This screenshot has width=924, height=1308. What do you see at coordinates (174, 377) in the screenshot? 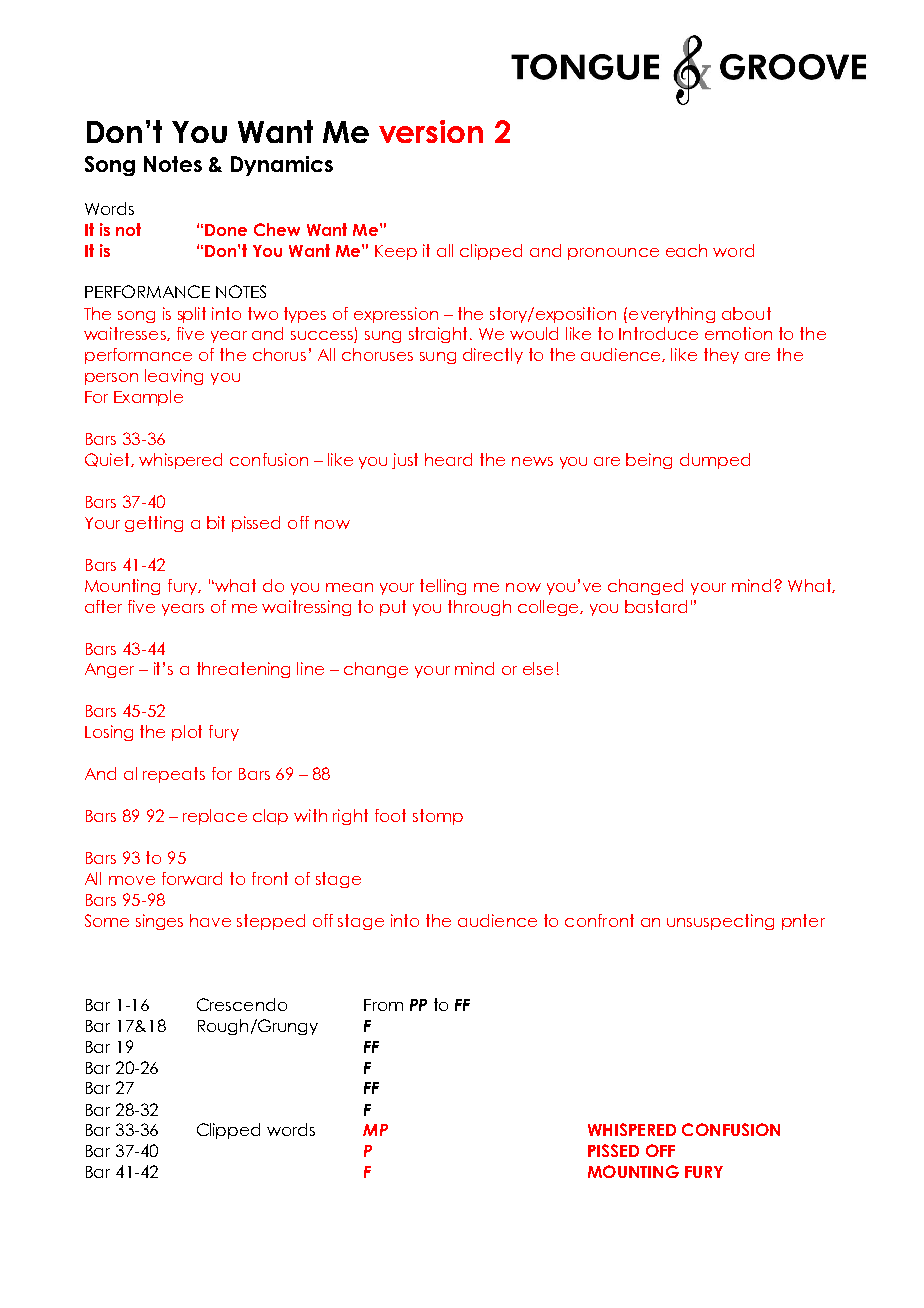
I see `leaving` at bounding box center [174, 377].
